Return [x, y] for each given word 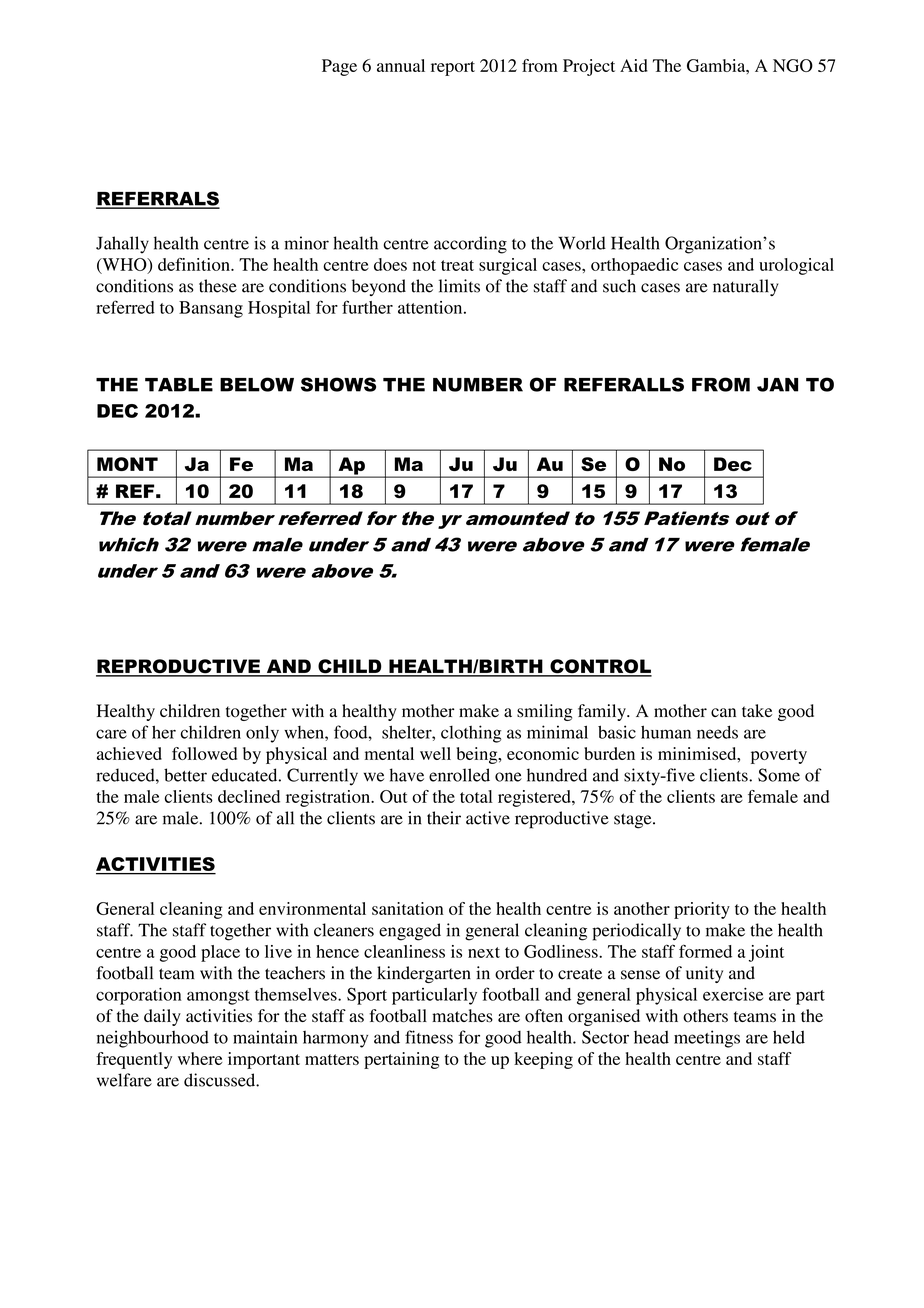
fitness [429, 1037]
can [723, 712]
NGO [793, 65]
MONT [127, 464]
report [453, 68]
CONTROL [600, 667]
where [200, 1058]
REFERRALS [158, 199]
